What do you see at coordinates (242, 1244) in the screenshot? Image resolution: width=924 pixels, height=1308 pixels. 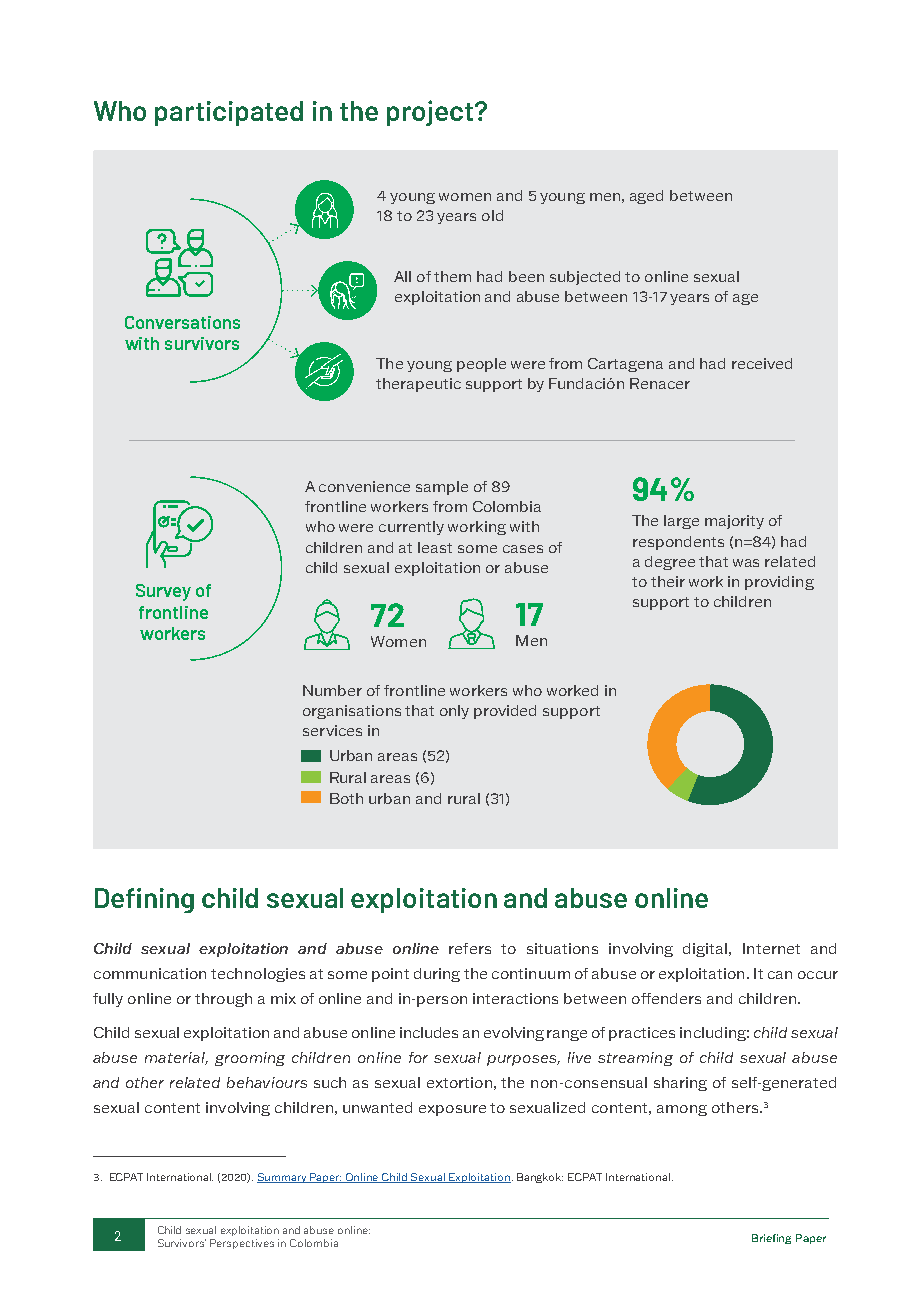 I see `Perspectives` at bounding box center [242, 1244].
